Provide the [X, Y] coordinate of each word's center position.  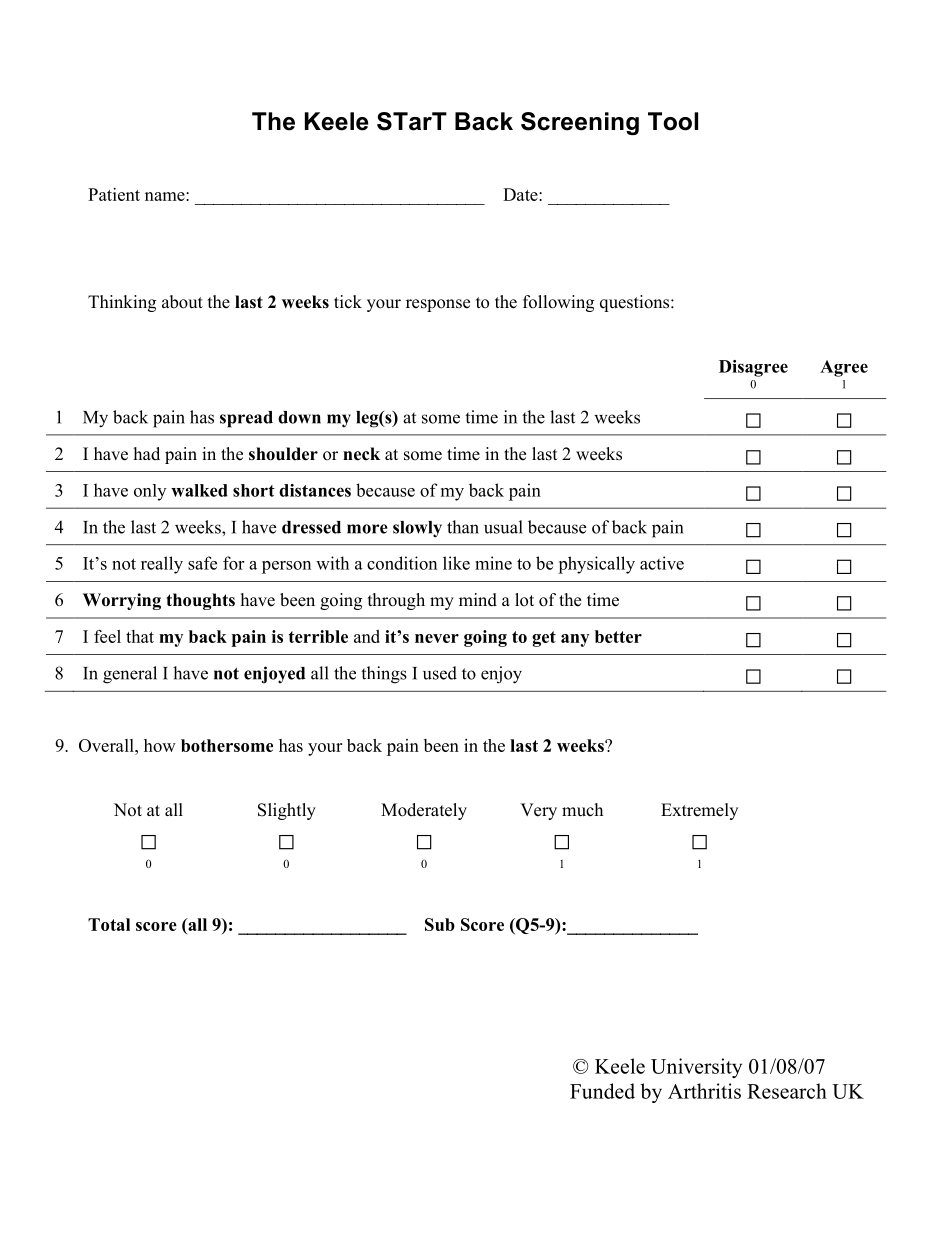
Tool [673, 121]
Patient [114, 194]
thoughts [200, 601]
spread [246, 419]
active [662, 563]
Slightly [287, 811]
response [438, 305]
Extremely [699, 811]
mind [478, 600]
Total [109, 924]
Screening [580, 123]
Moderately [424, 811]
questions [636, 303]
